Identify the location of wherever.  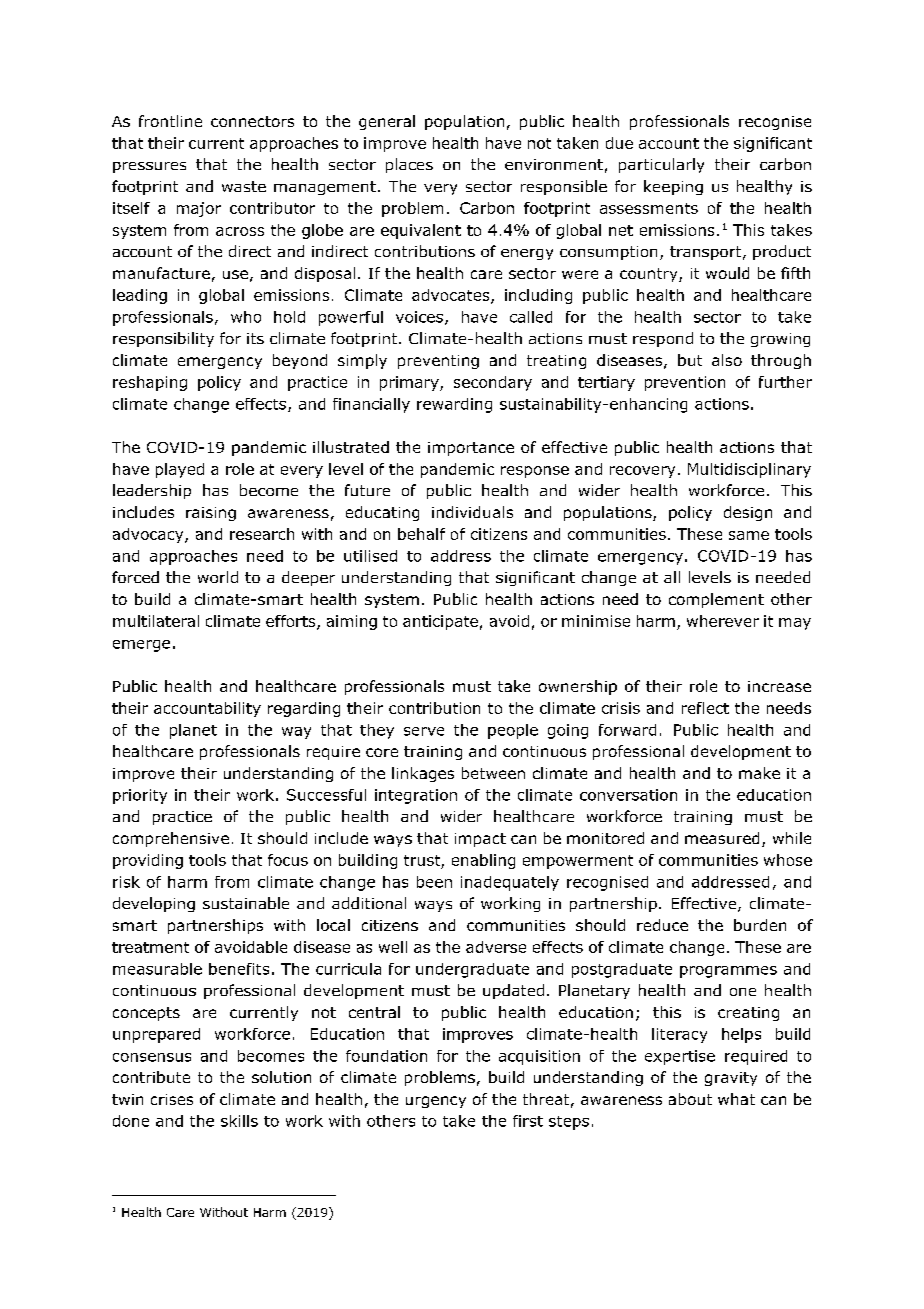
(723, 621).
